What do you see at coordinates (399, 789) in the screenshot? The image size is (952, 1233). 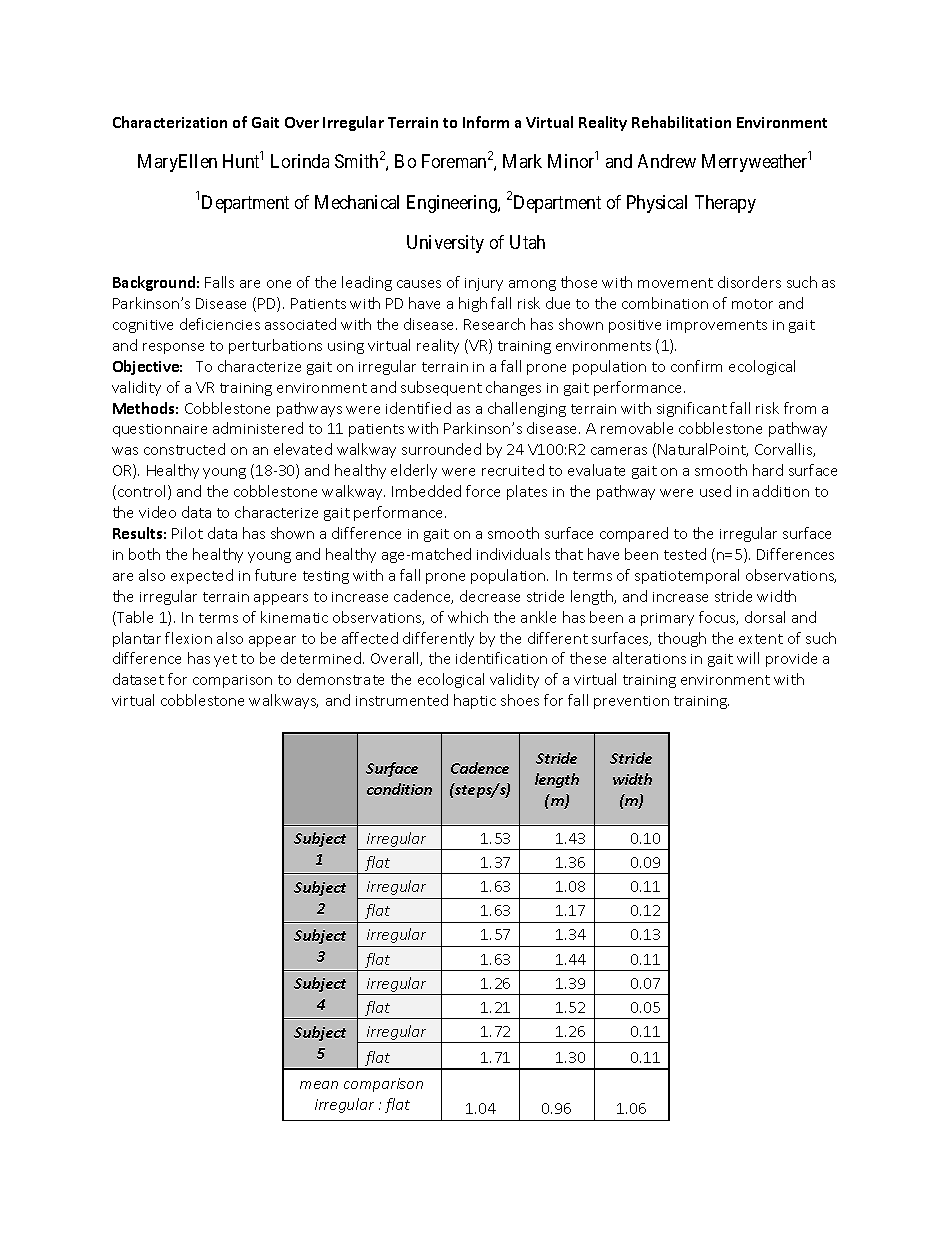 I see `condition` at bounding box center [399, 789].
